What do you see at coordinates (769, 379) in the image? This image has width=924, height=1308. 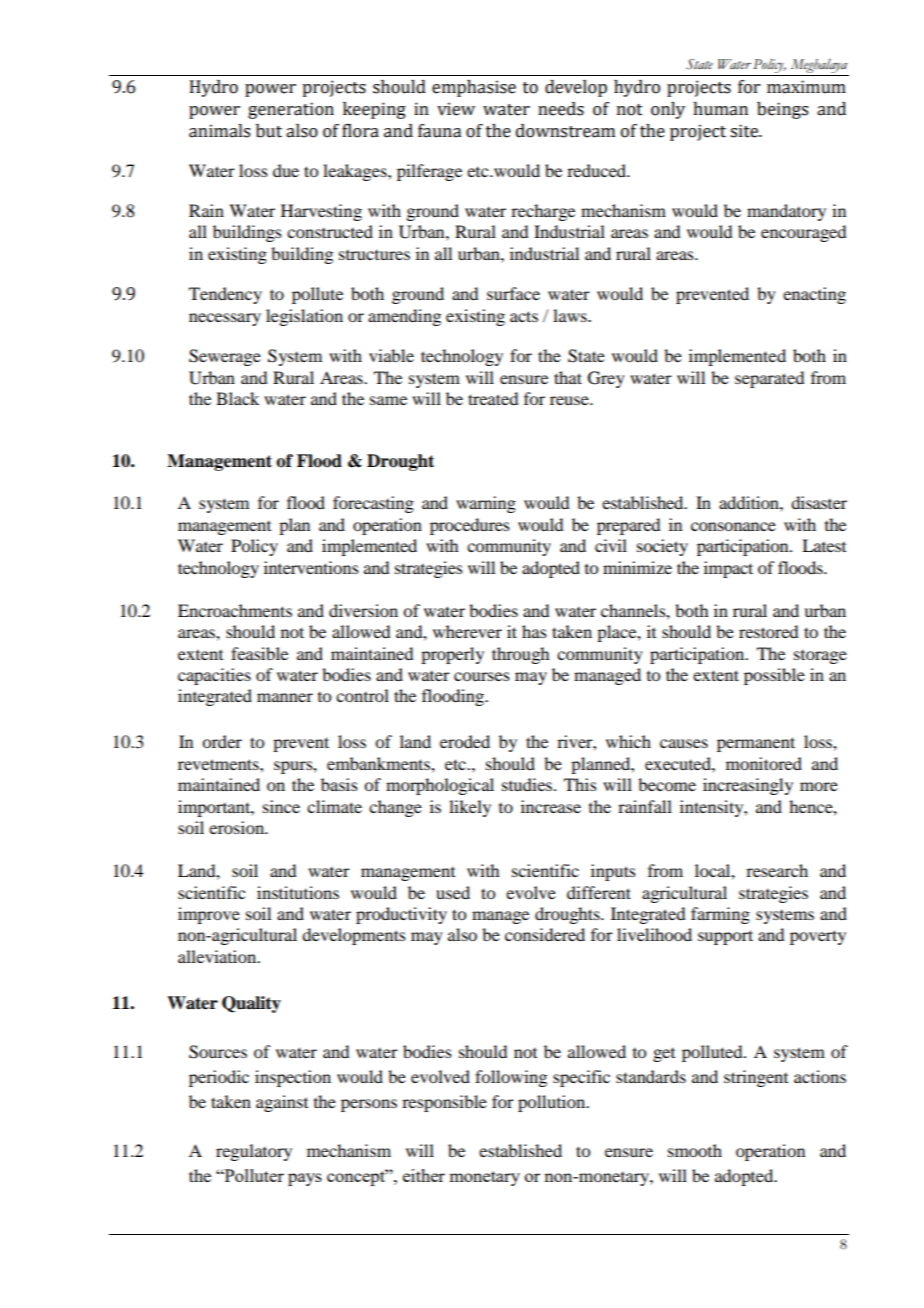 I see `separated` at bounding box center [769, 379].
